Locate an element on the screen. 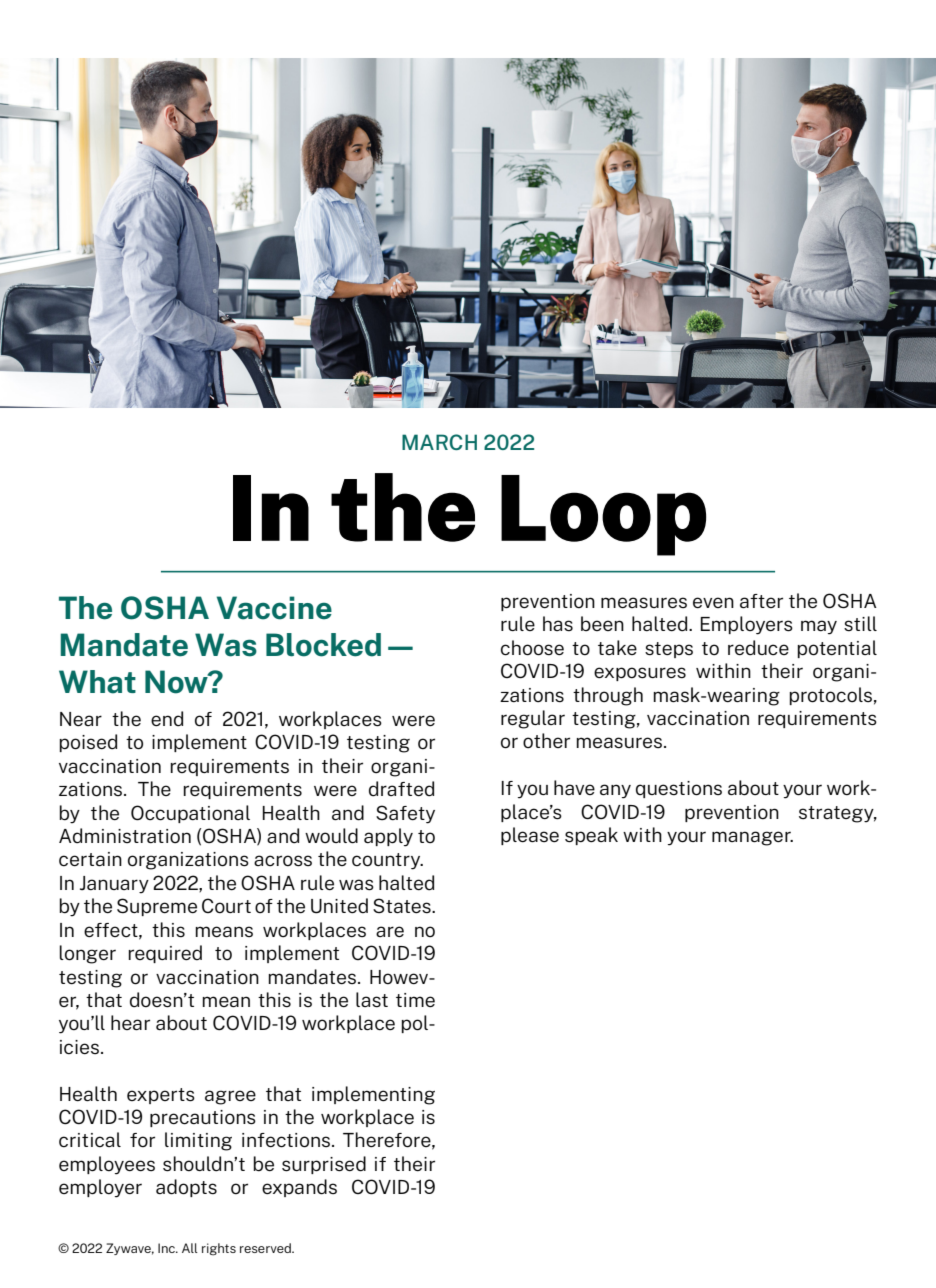 The width and height of the screenshot is (936, 1288). choose is located at coordinates (532, 648).
